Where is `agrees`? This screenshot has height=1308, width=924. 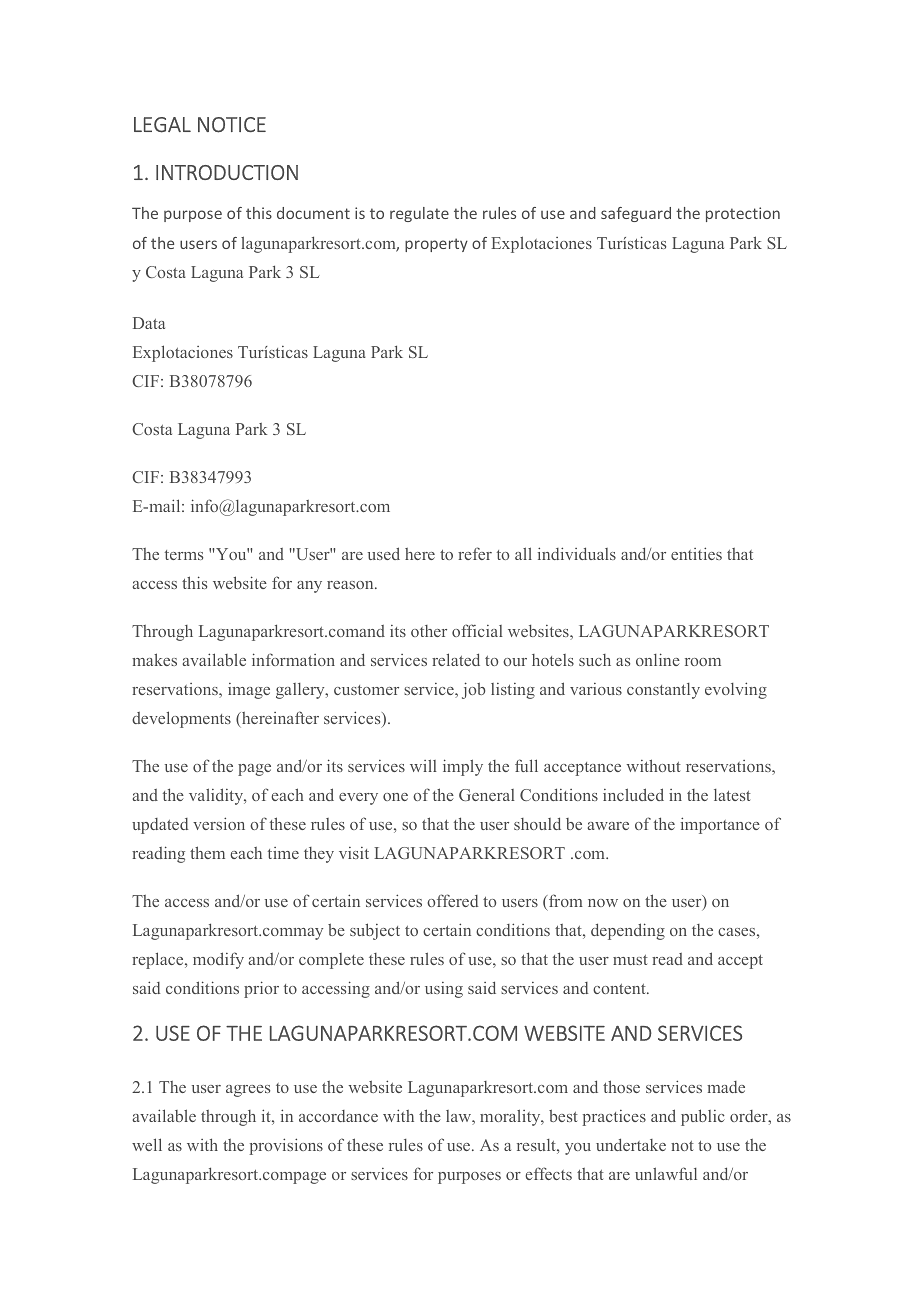 agrees is located at coordinates (248, 1091).
